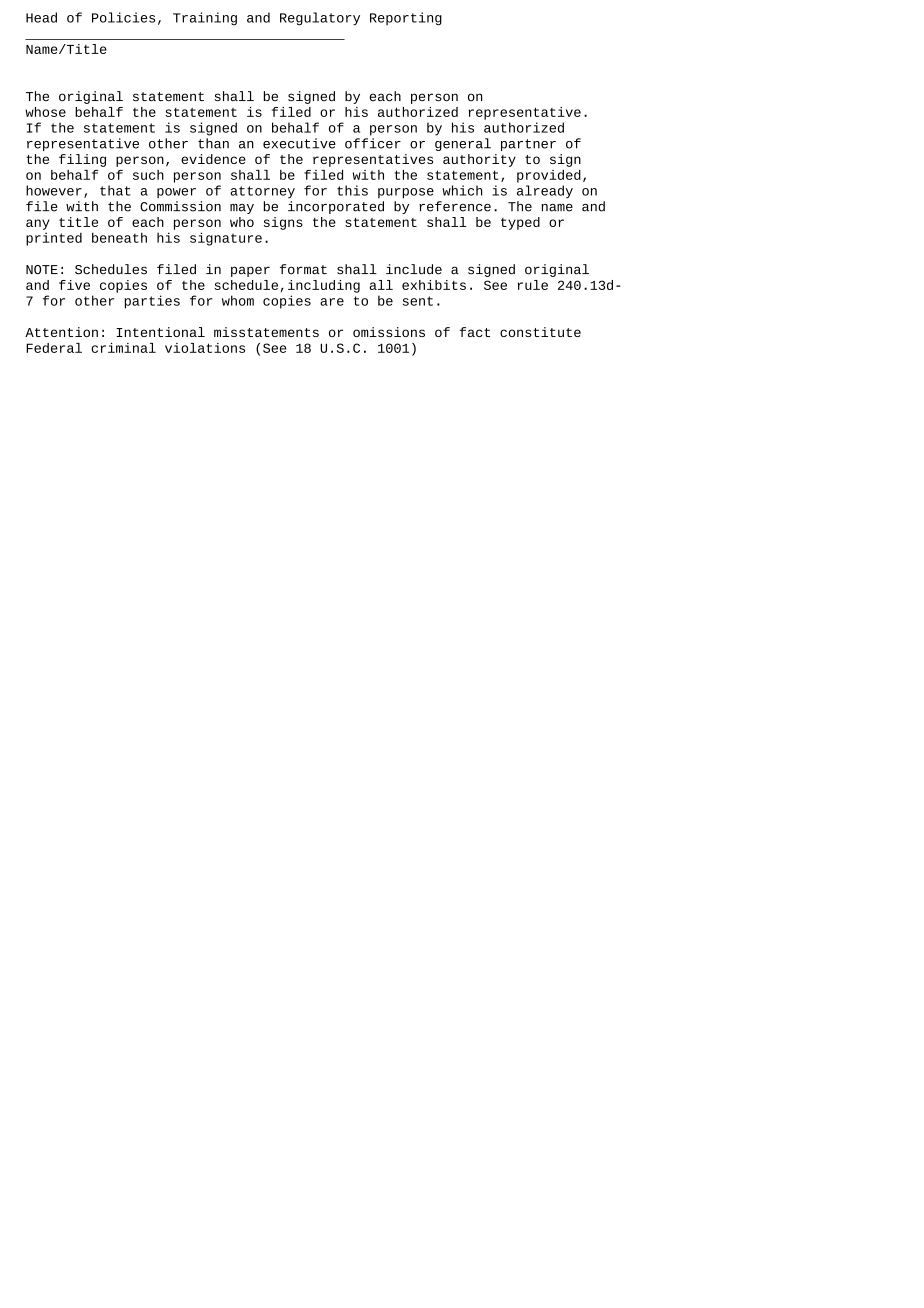 The image size is (924, 1308). What do you see at coordinates (406, 19) in the image?
I see `Reporting` at bounding box center [406, 19].
